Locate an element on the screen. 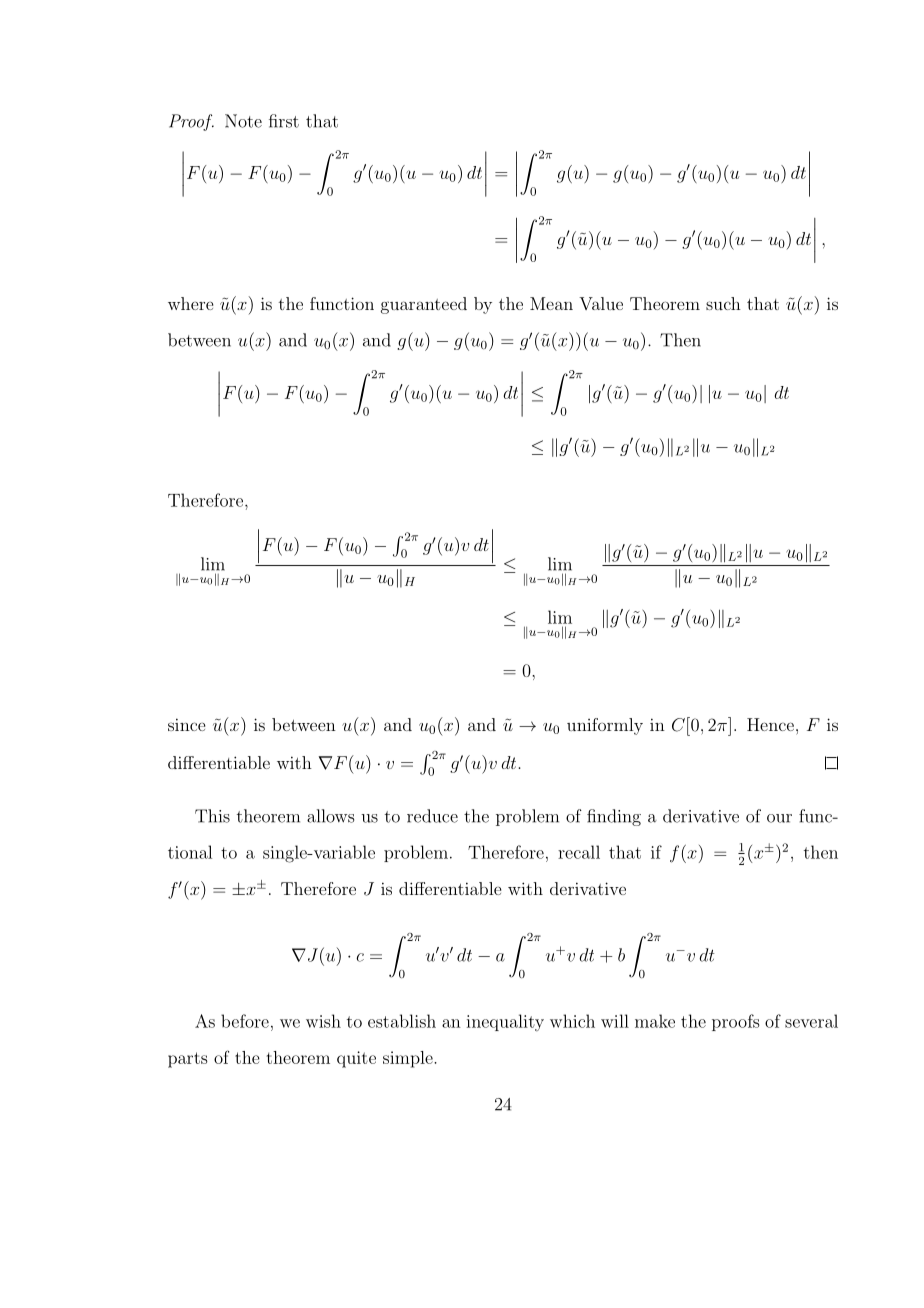  Mean is located at coordinates (551, 303).
